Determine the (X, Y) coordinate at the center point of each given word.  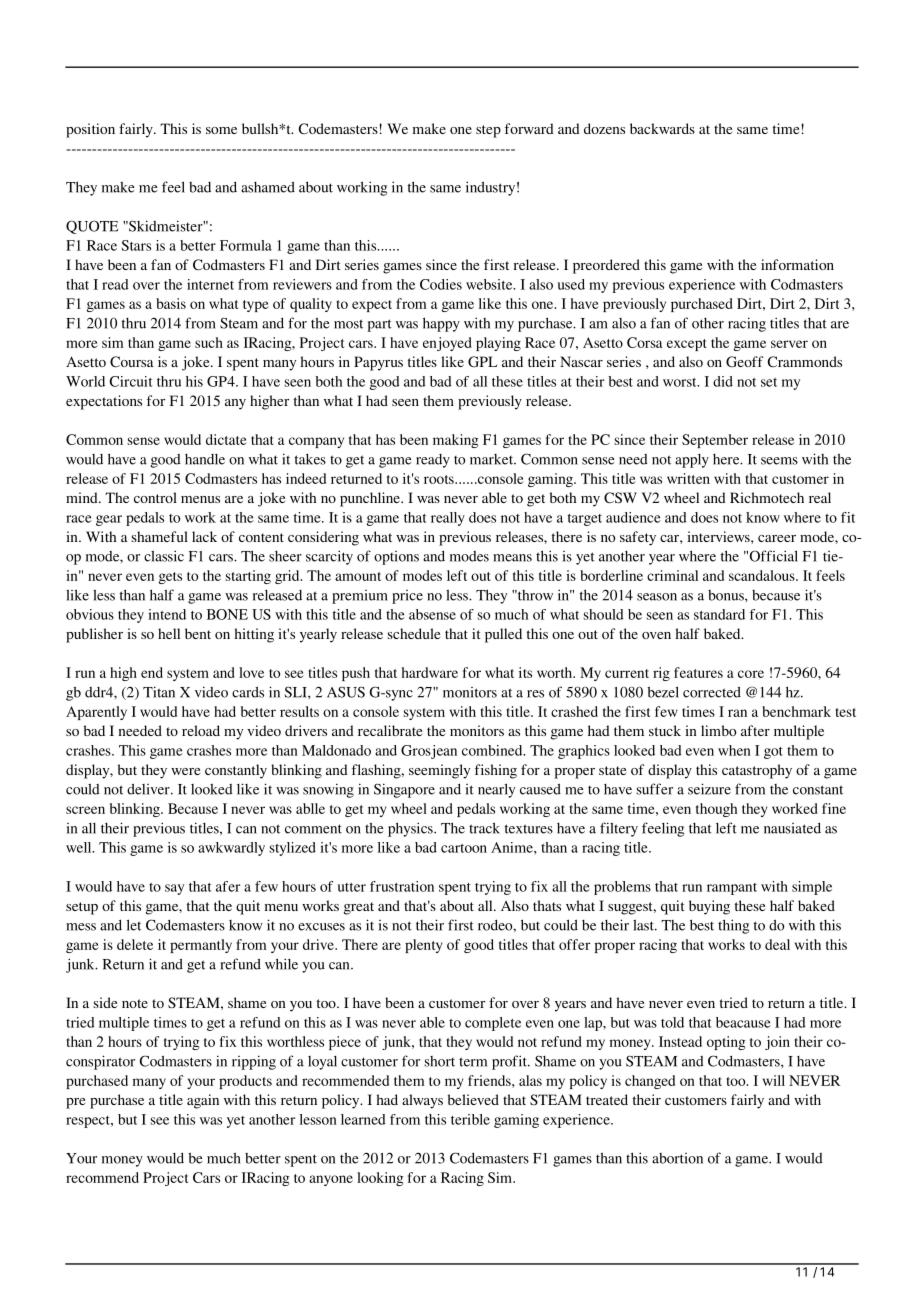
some (221, 130)
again (203, 1101)
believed (473, 1099)
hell (169, 633)
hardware (430, 672)
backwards (662, 128)
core (751, 674)
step (488, 131)
